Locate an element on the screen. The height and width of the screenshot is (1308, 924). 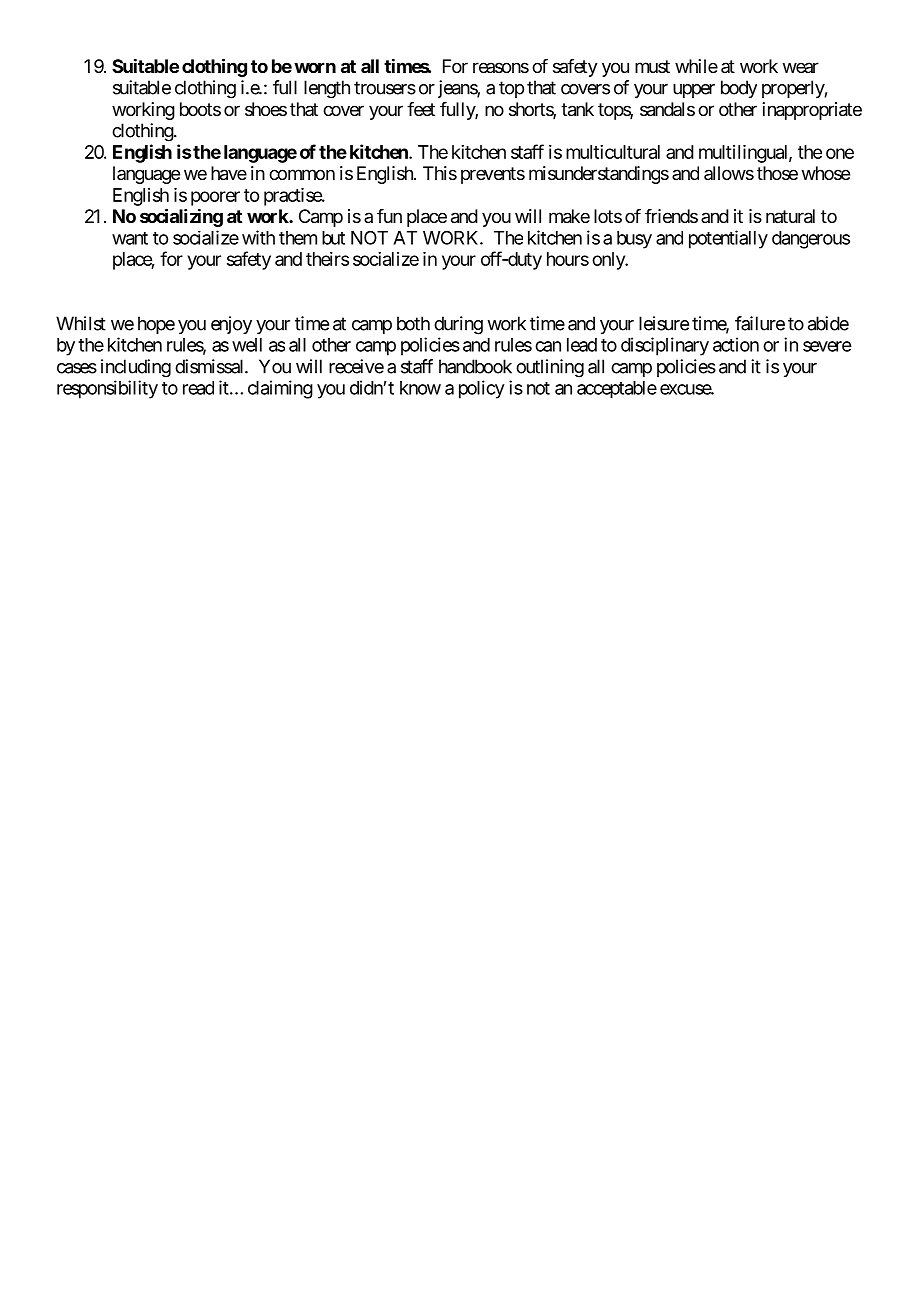
socializing is located at coordinates (181, 217).
